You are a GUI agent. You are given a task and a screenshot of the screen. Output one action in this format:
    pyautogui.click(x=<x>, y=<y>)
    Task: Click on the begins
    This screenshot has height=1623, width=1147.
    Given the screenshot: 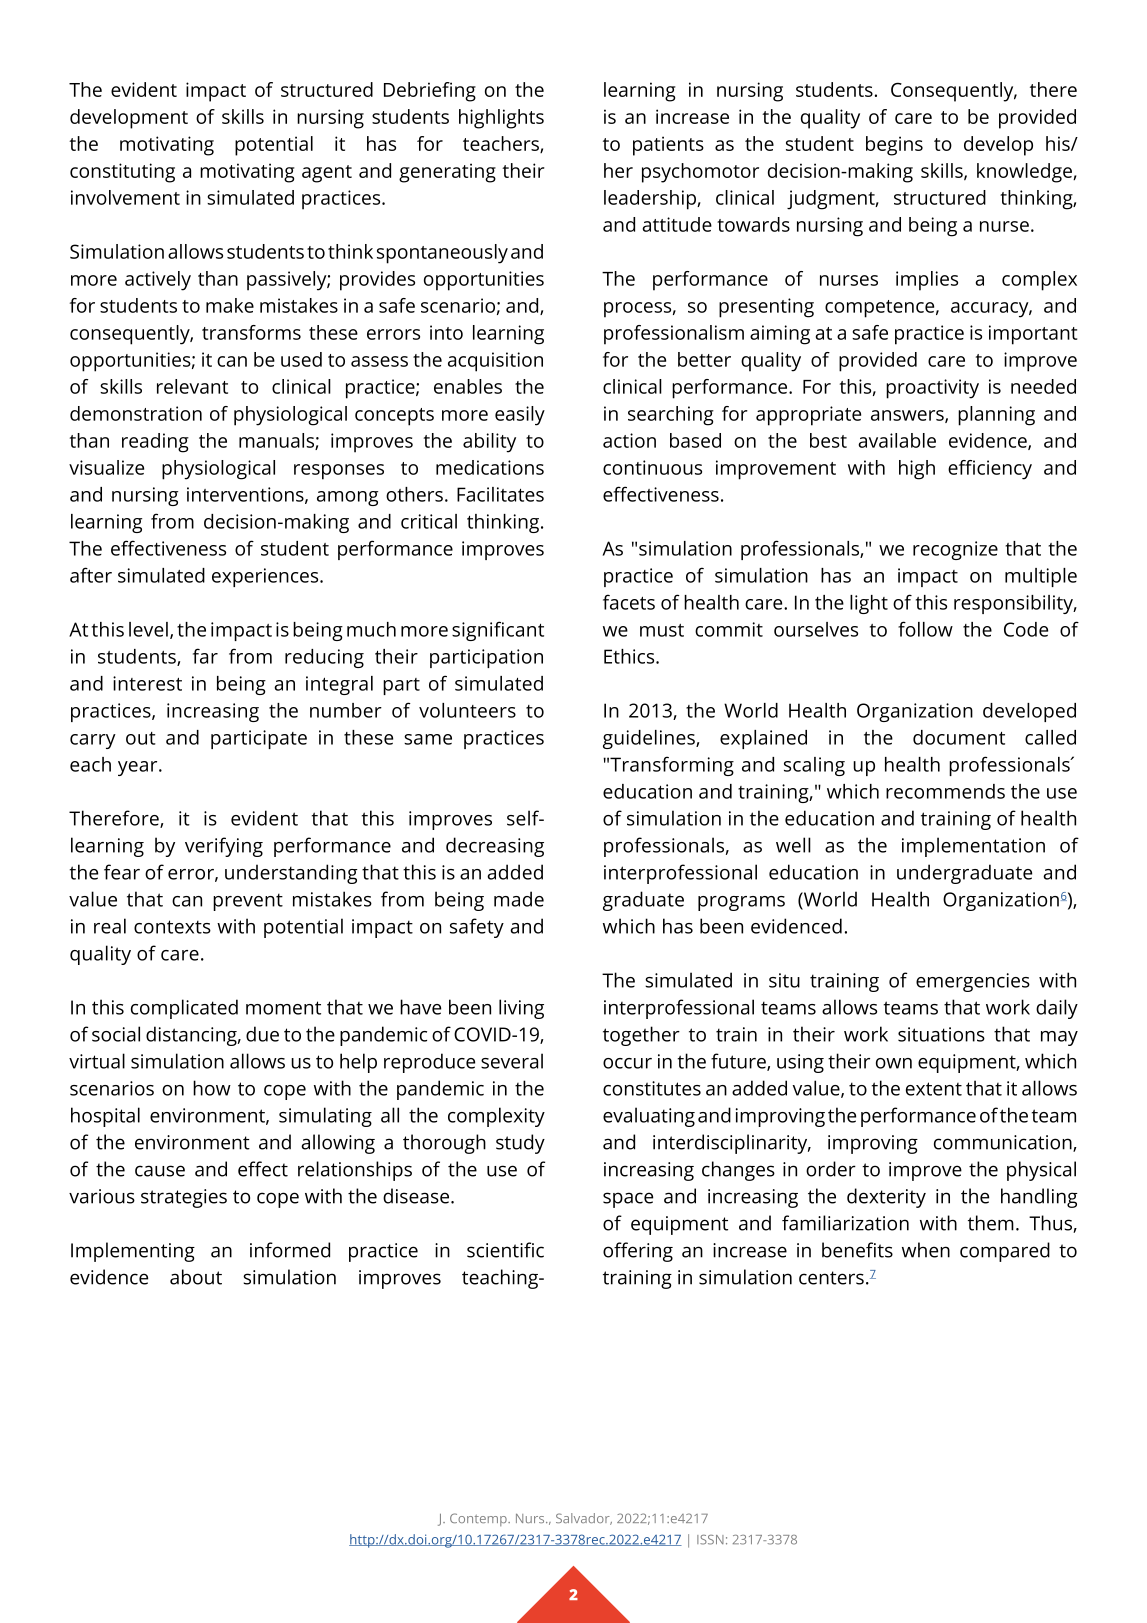 What is the action you would take?
    pyautogui.click(x=894, y=146)
